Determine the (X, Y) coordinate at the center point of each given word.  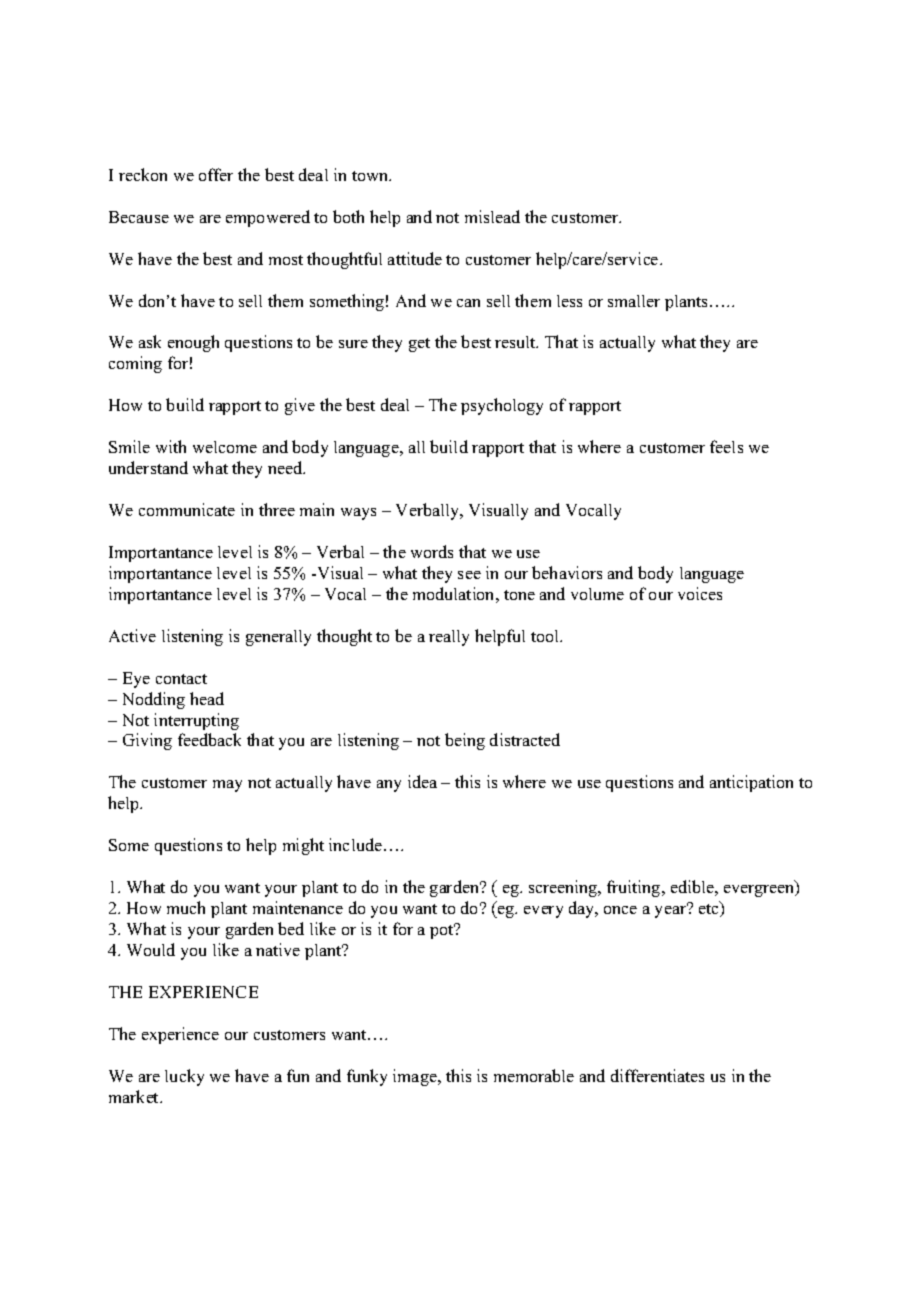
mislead (492, 216)
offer (216, 174)
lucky (184, 1077)
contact (181, 679)
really (449, 638)
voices (700, 593)
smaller (634, 301)
